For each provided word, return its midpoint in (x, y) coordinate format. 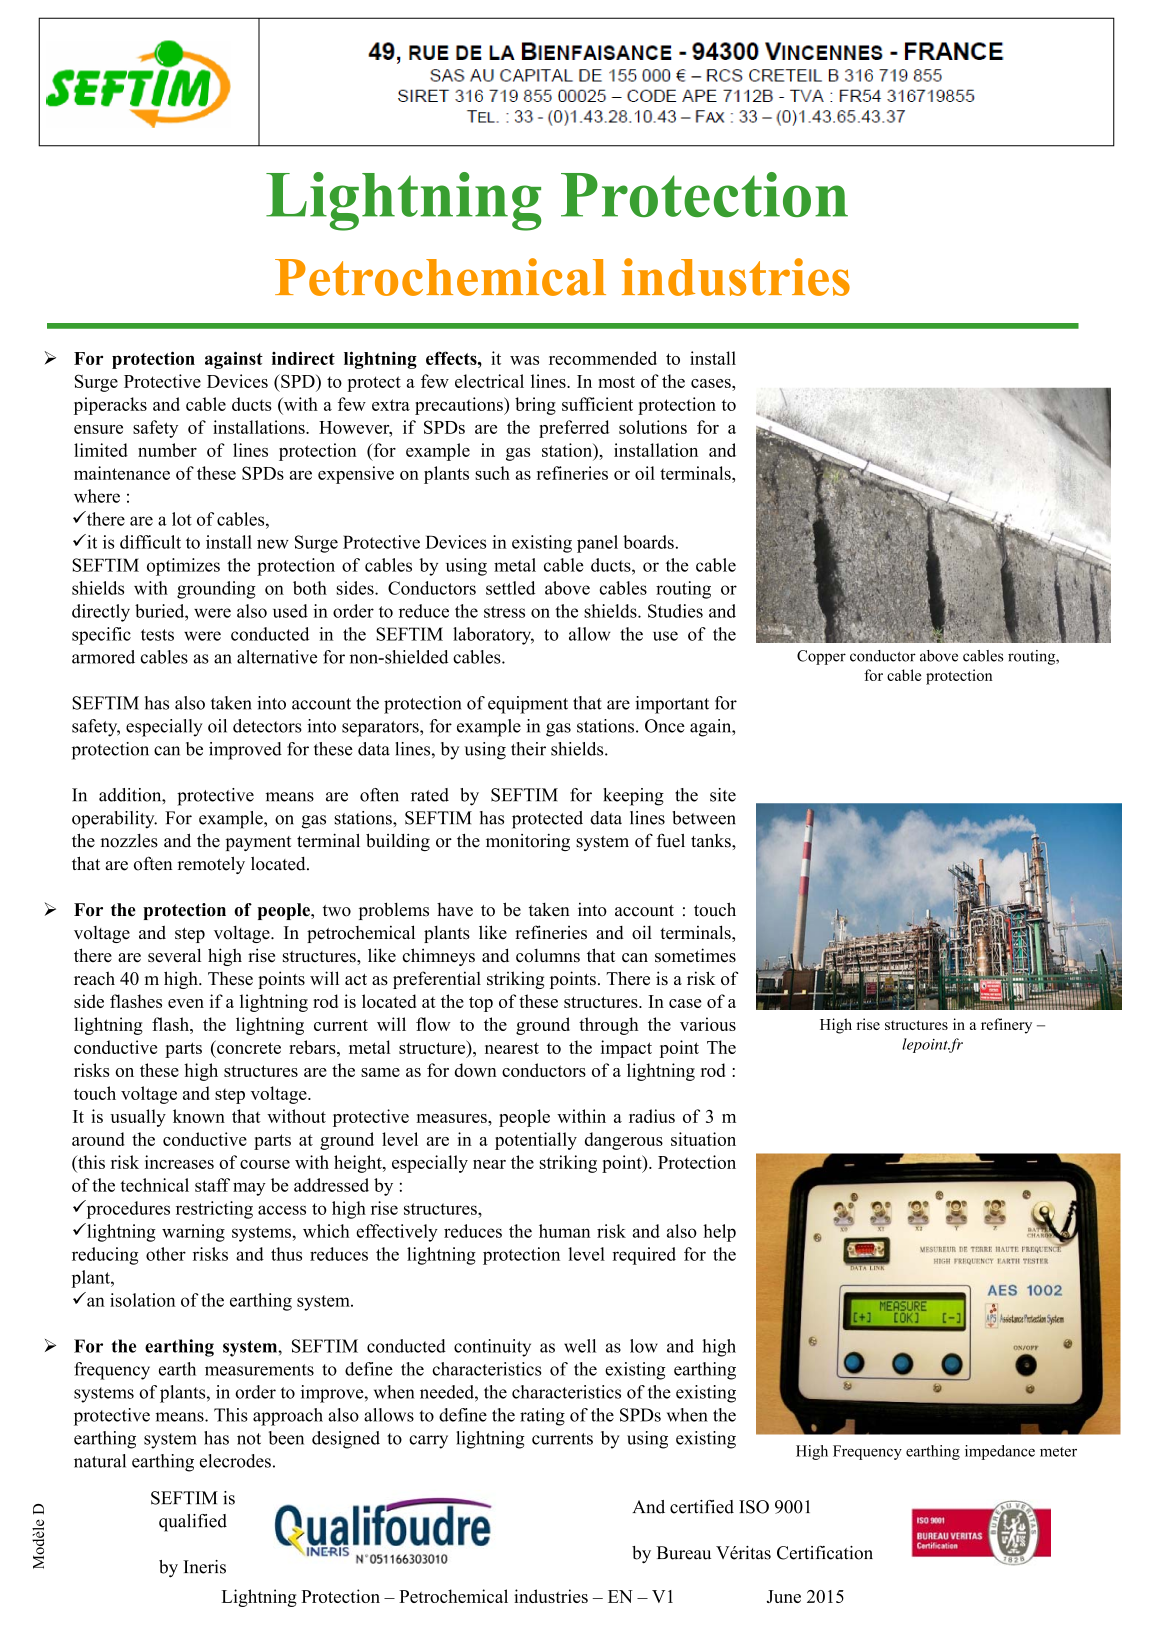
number (167, 450)
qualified (193, 1523)
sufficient (597, 404)
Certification (825, 1553)
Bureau (684, 1553)
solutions (653, 427)
